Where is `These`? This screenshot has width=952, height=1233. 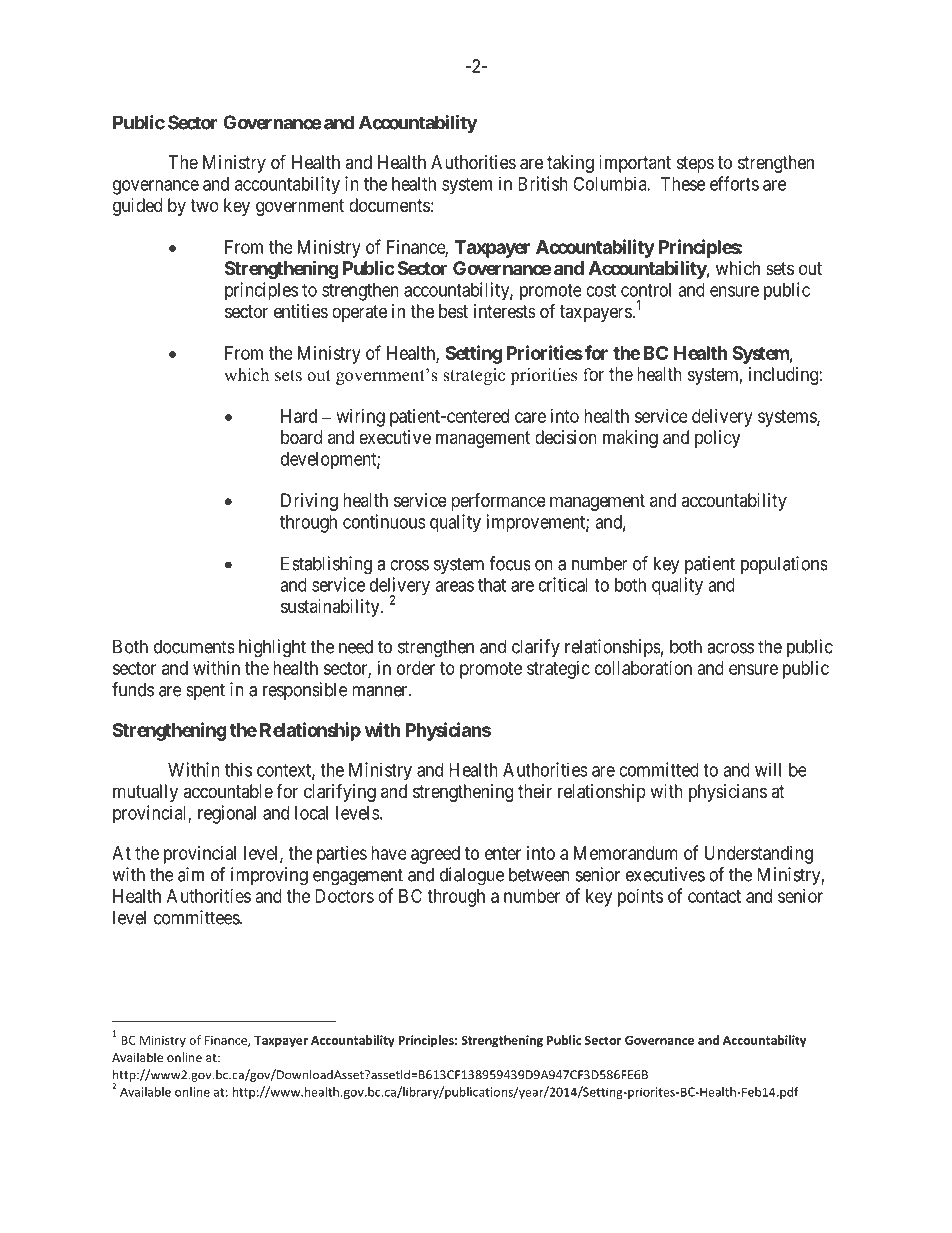
These is located at coordinates (683, 184).
